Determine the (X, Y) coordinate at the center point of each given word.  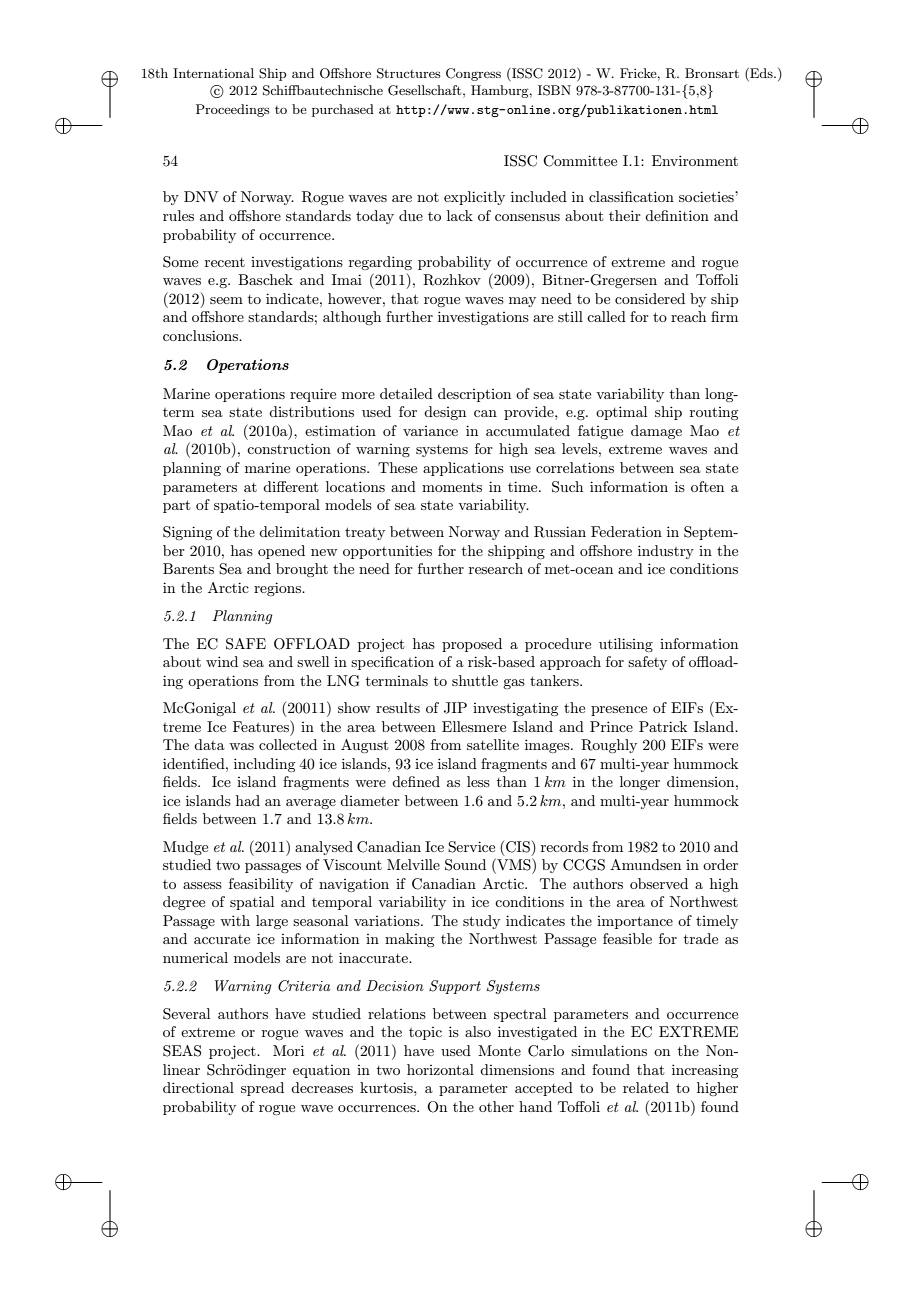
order (720, 864)
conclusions (201, 335)
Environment (695, 160)
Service (471, 847)
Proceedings (233, 110)
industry (666, 552)
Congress (473, 74)
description (474, 395)
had (248, 800)
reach (688, 316)
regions (279, 589)
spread (262, 1089)
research (496, 568)
